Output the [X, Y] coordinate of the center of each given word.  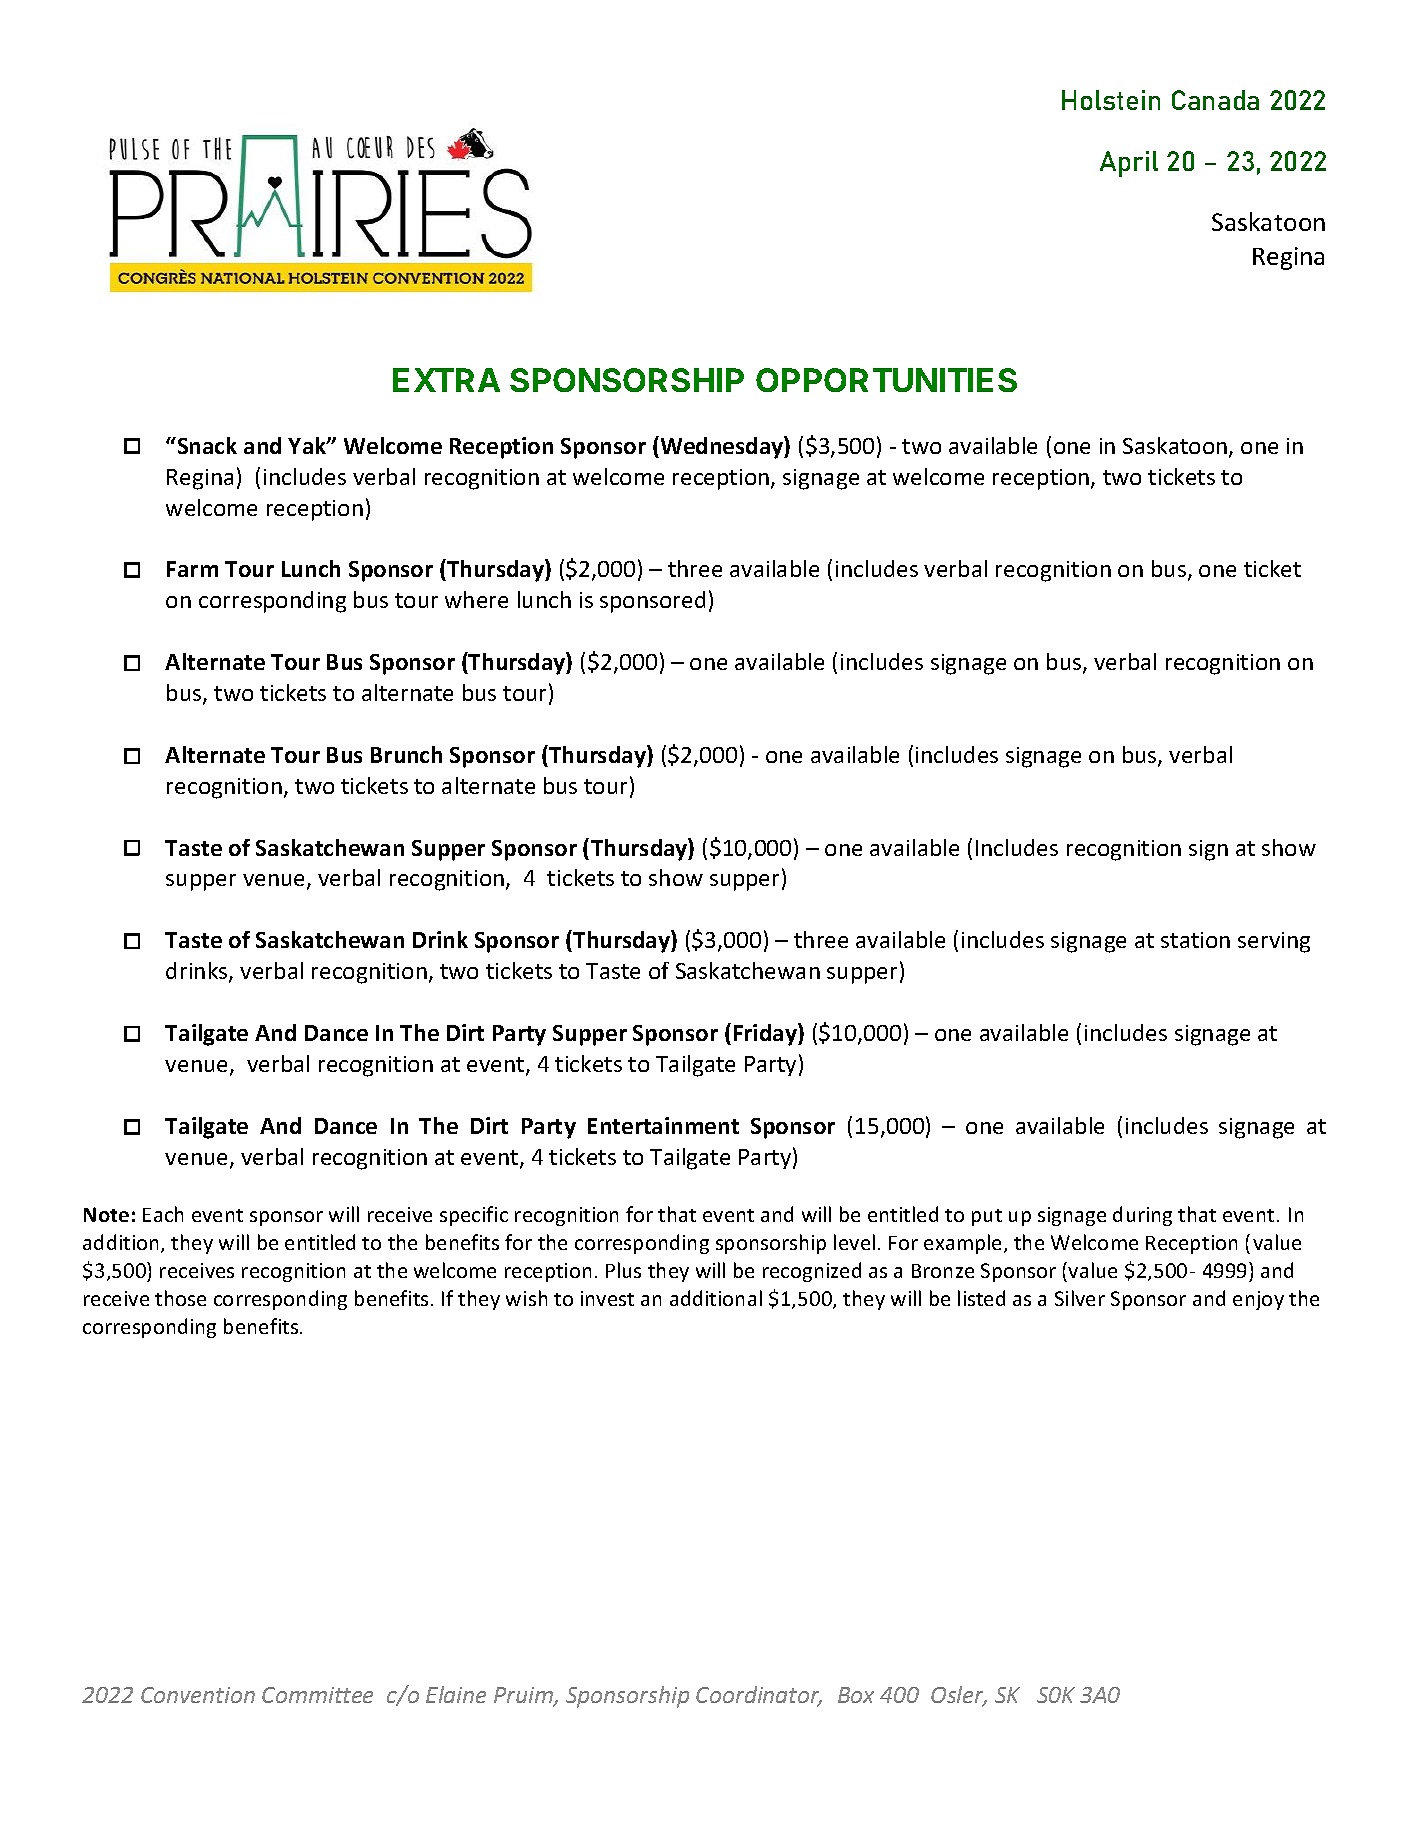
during [1142, 1216]
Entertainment [663, 1125]
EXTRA [446, 380]
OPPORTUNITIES [886, 380]
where [476, 599]
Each [163, 1214]
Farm [192, 569]
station [1195, 940]
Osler [959, 1696]
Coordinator [759, 1696]
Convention [198, 1695]
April [1129, 164]
